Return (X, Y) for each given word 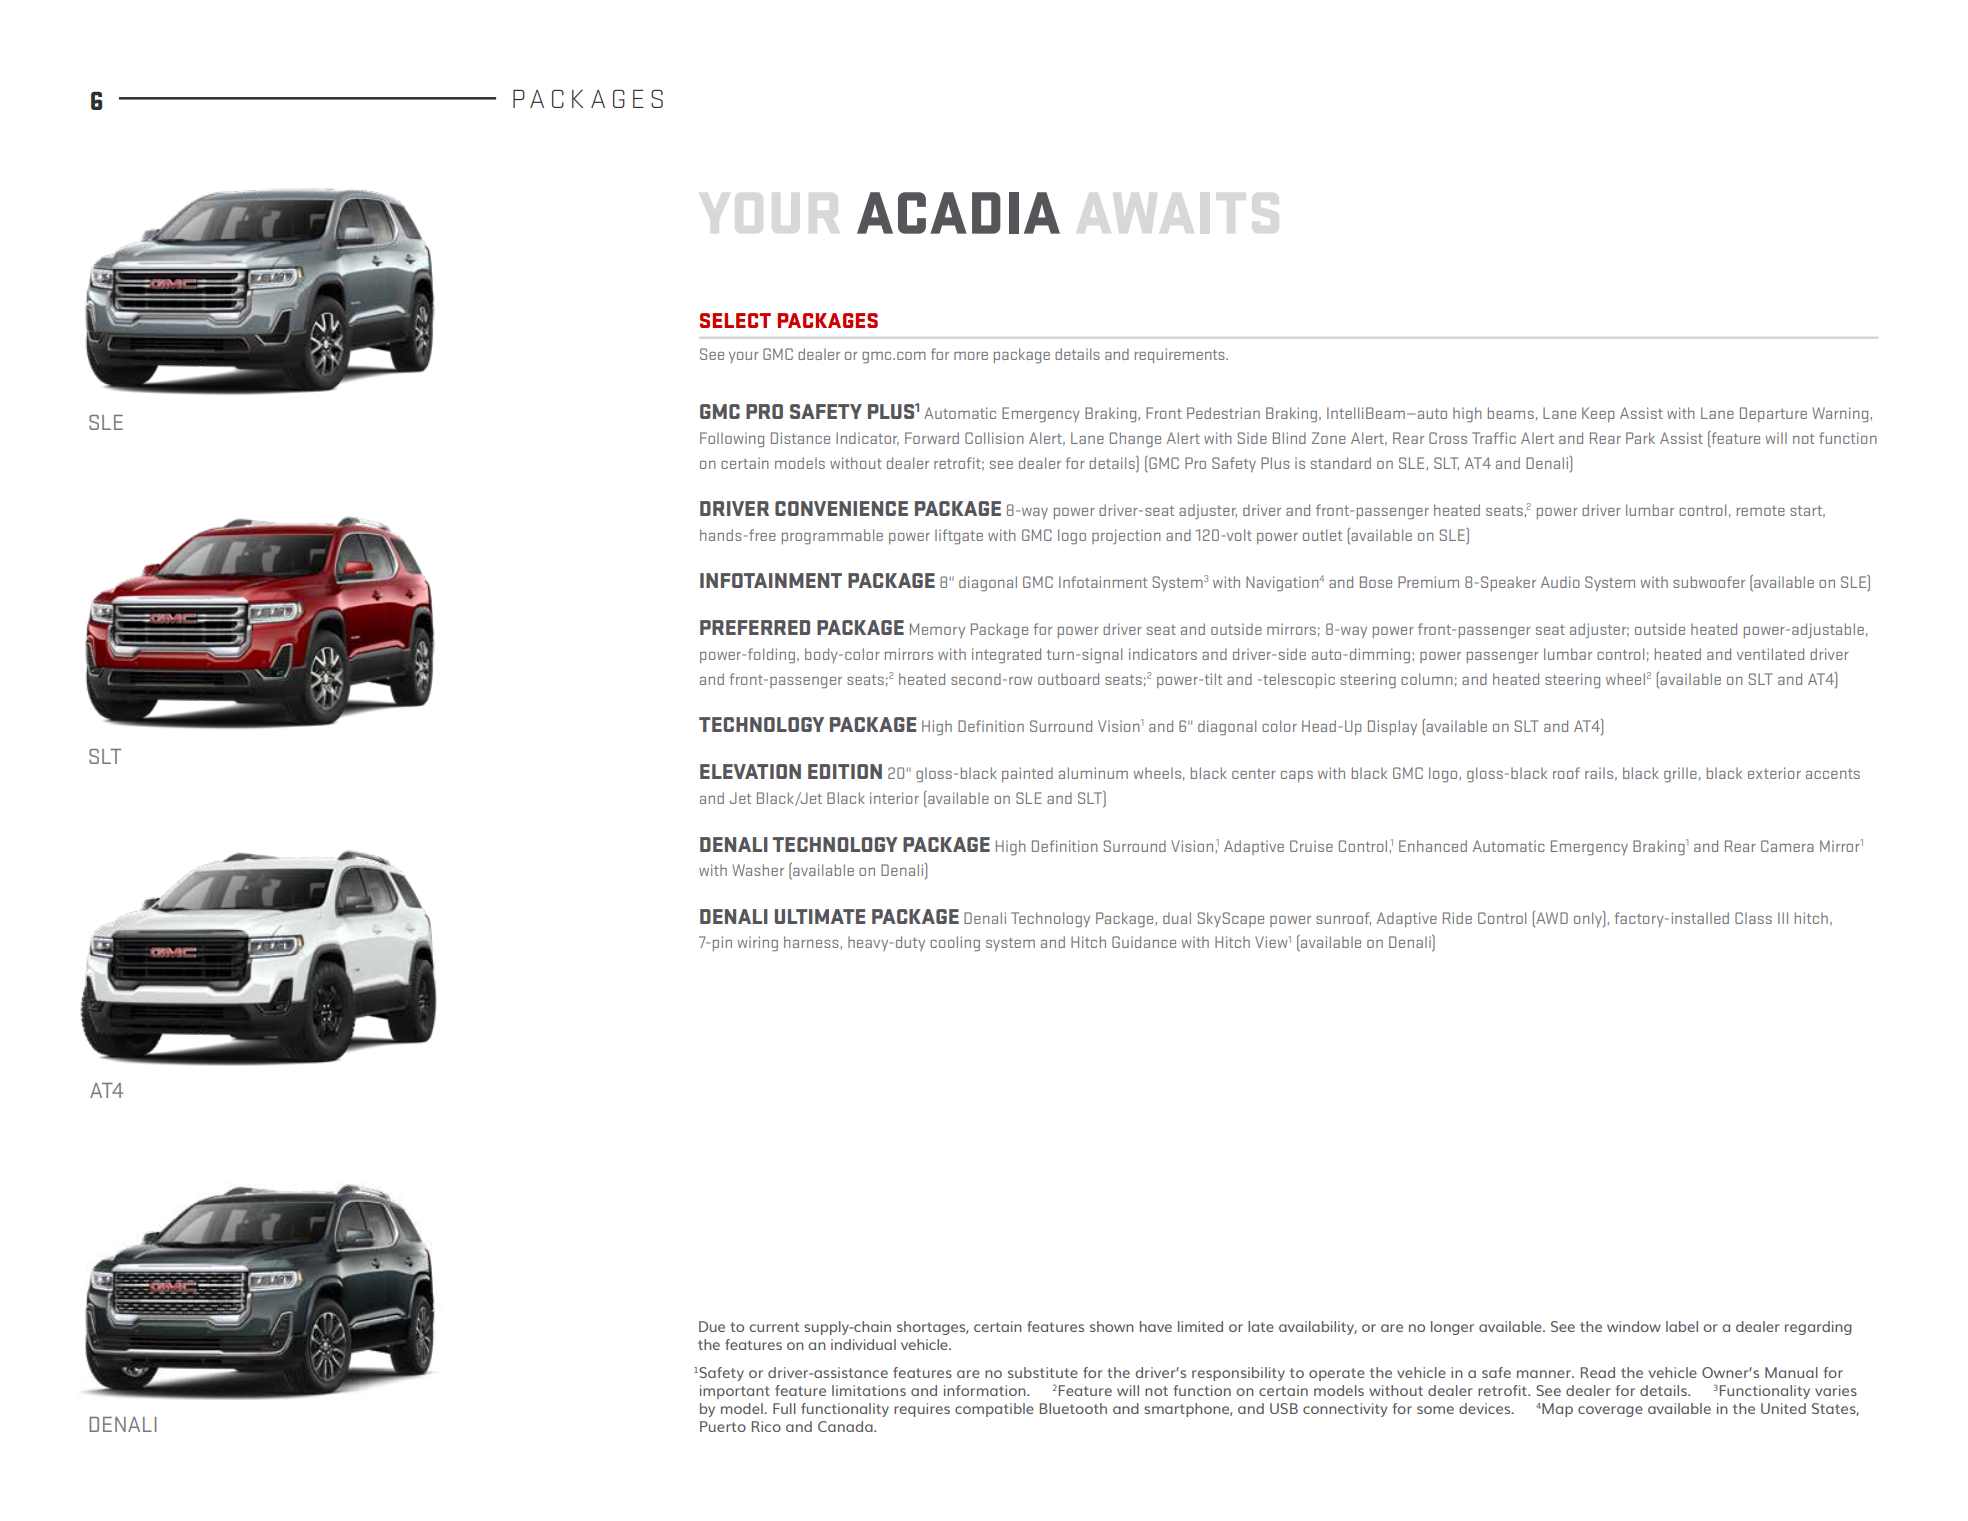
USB (1284, 1408)
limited (1200, 1326)
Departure (1773, 414)
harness (812, 942)
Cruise (1311, 846)
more (971, 355)
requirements (1181, 355)
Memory (937, 630)
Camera (1787, 846)
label (1682, 1326)
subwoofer (1709, 582)
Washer (758, 870)
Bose (1376, 582)
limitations (869, 1390)
